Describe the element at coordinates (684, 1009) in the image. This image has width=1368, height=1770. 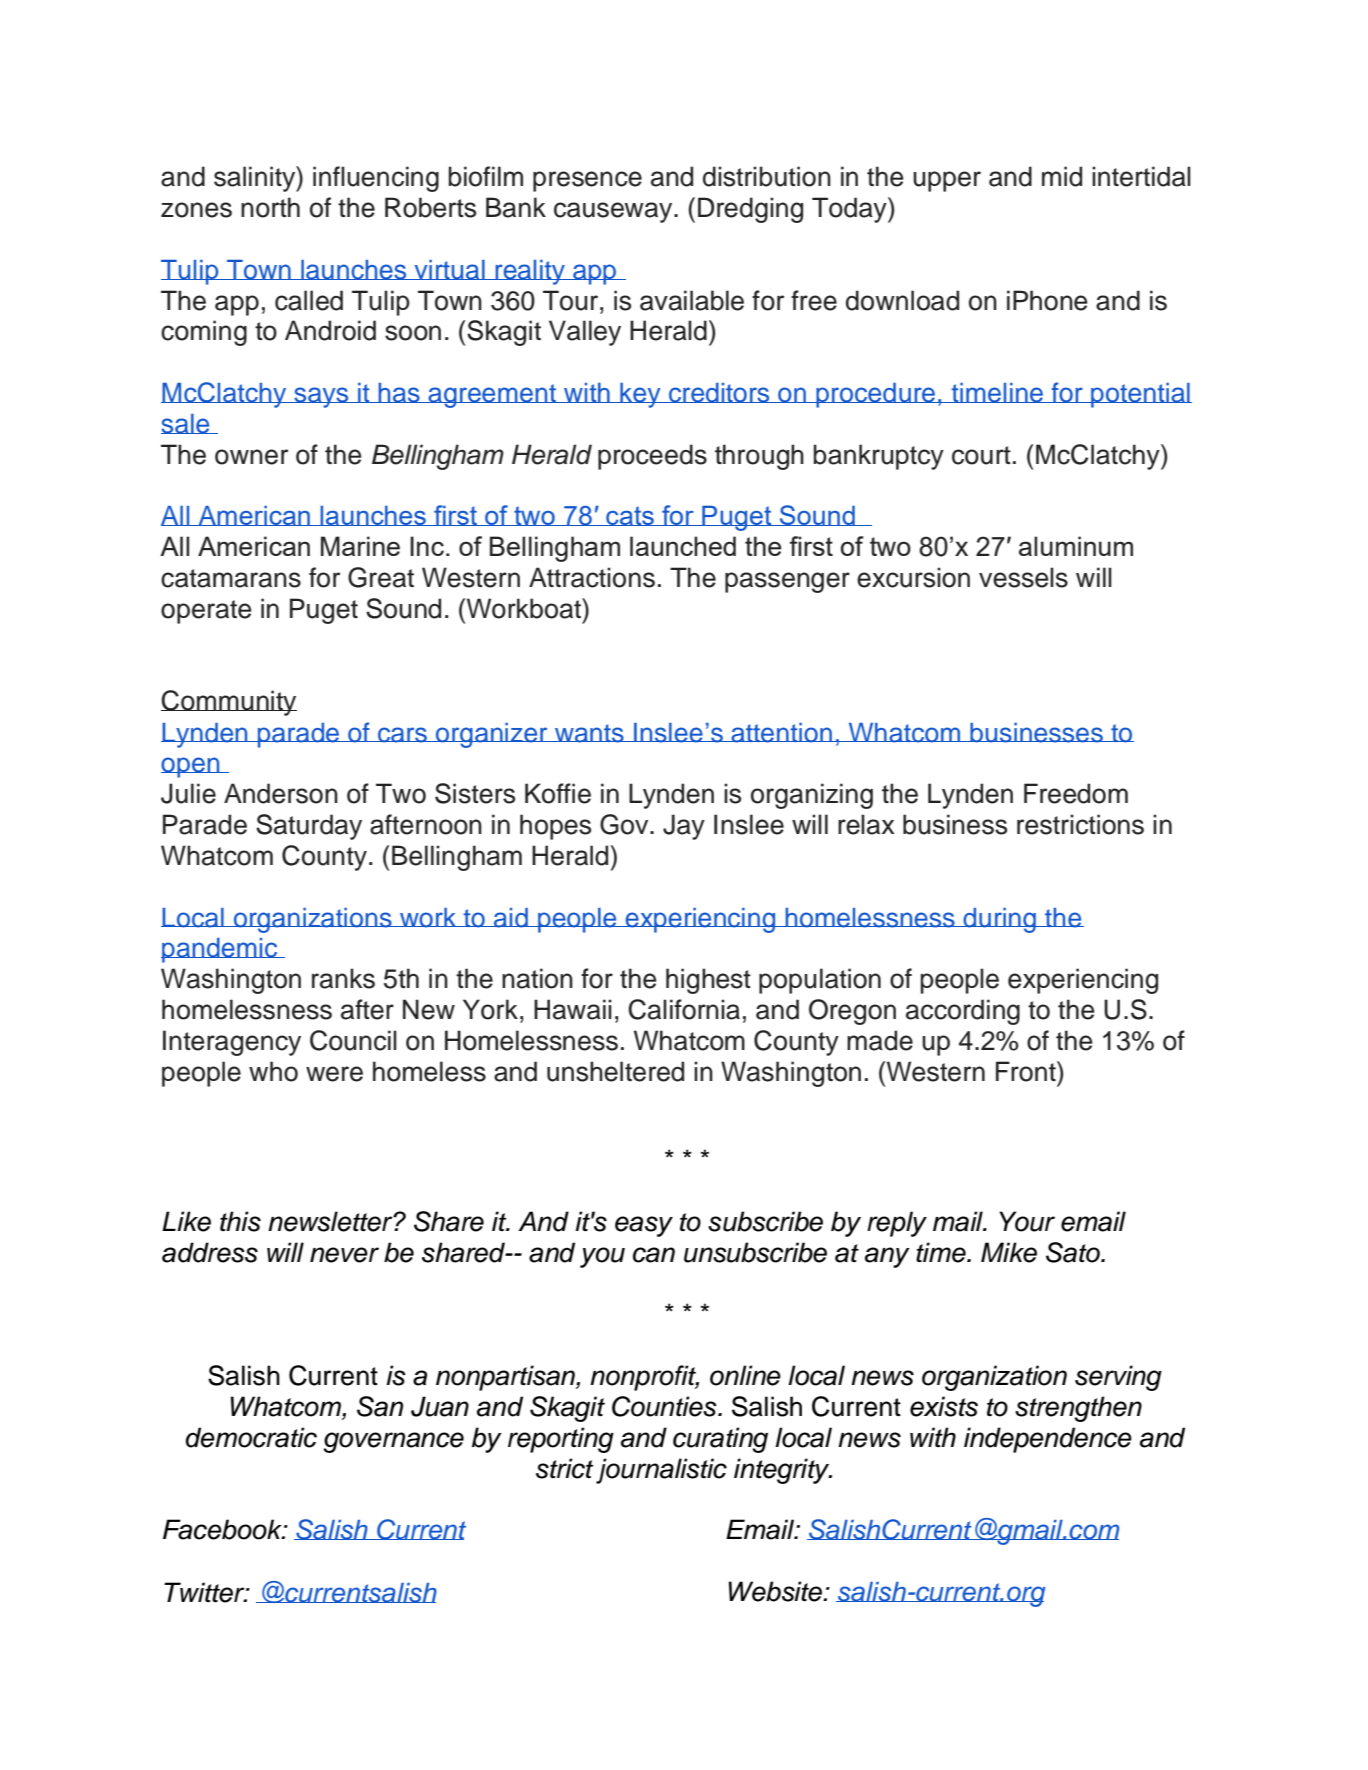
I see `California` at that location.
